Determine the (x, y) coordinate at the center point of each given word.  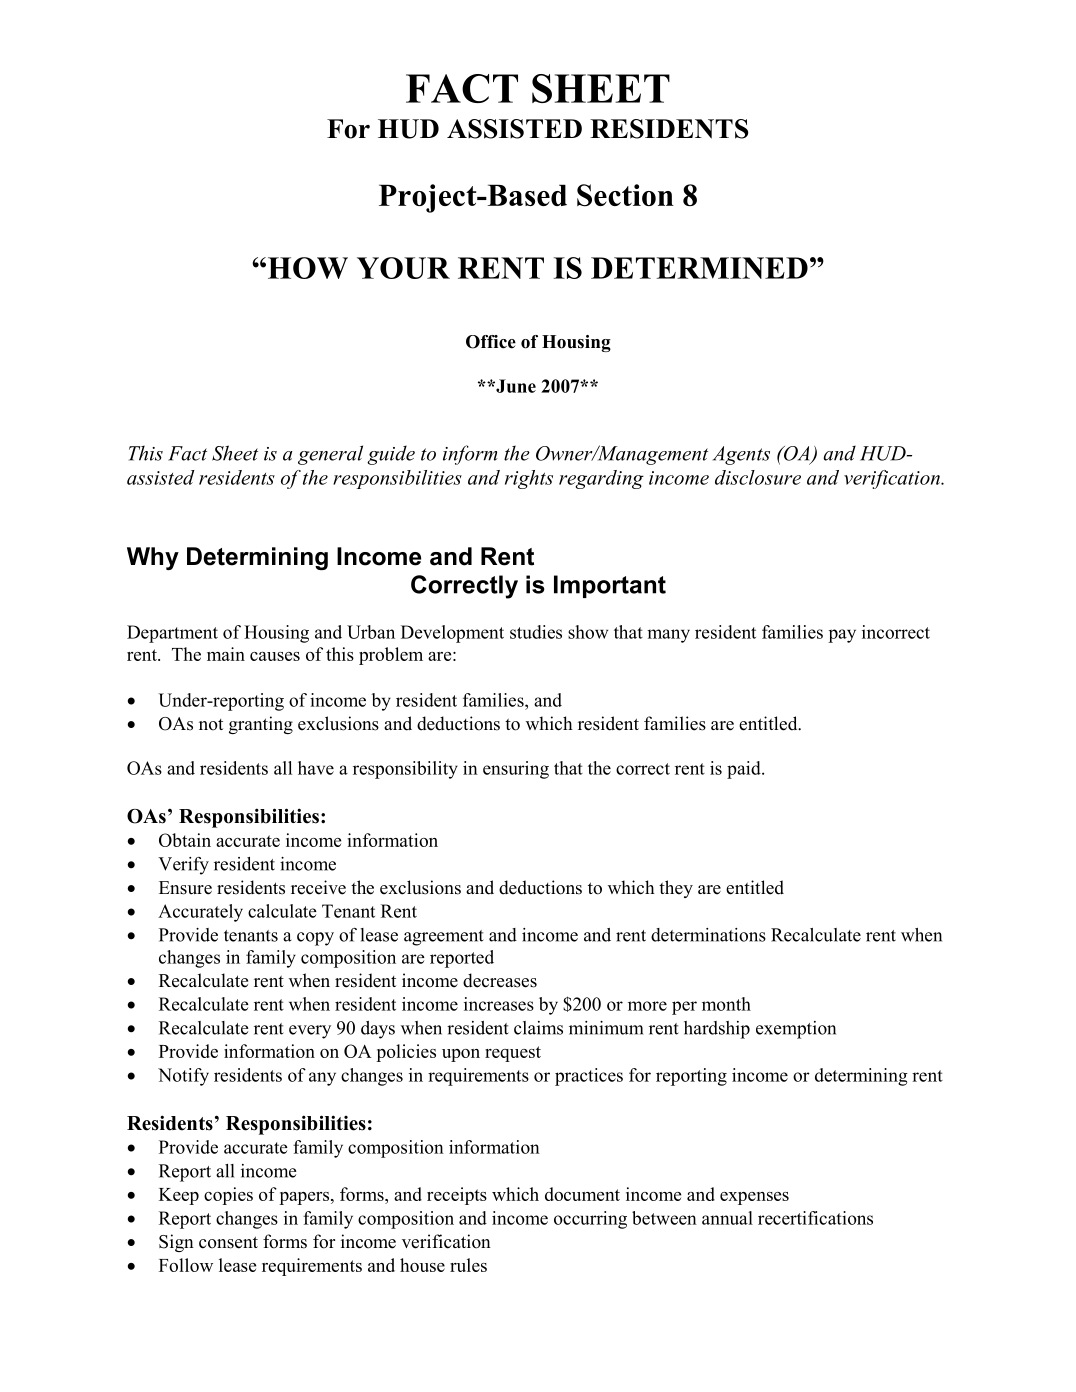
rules (468, 1265)
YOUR (403, 268)
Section (625, 195)
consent (228, 1242)
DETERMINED (699, 268)
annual (727, 1218)
